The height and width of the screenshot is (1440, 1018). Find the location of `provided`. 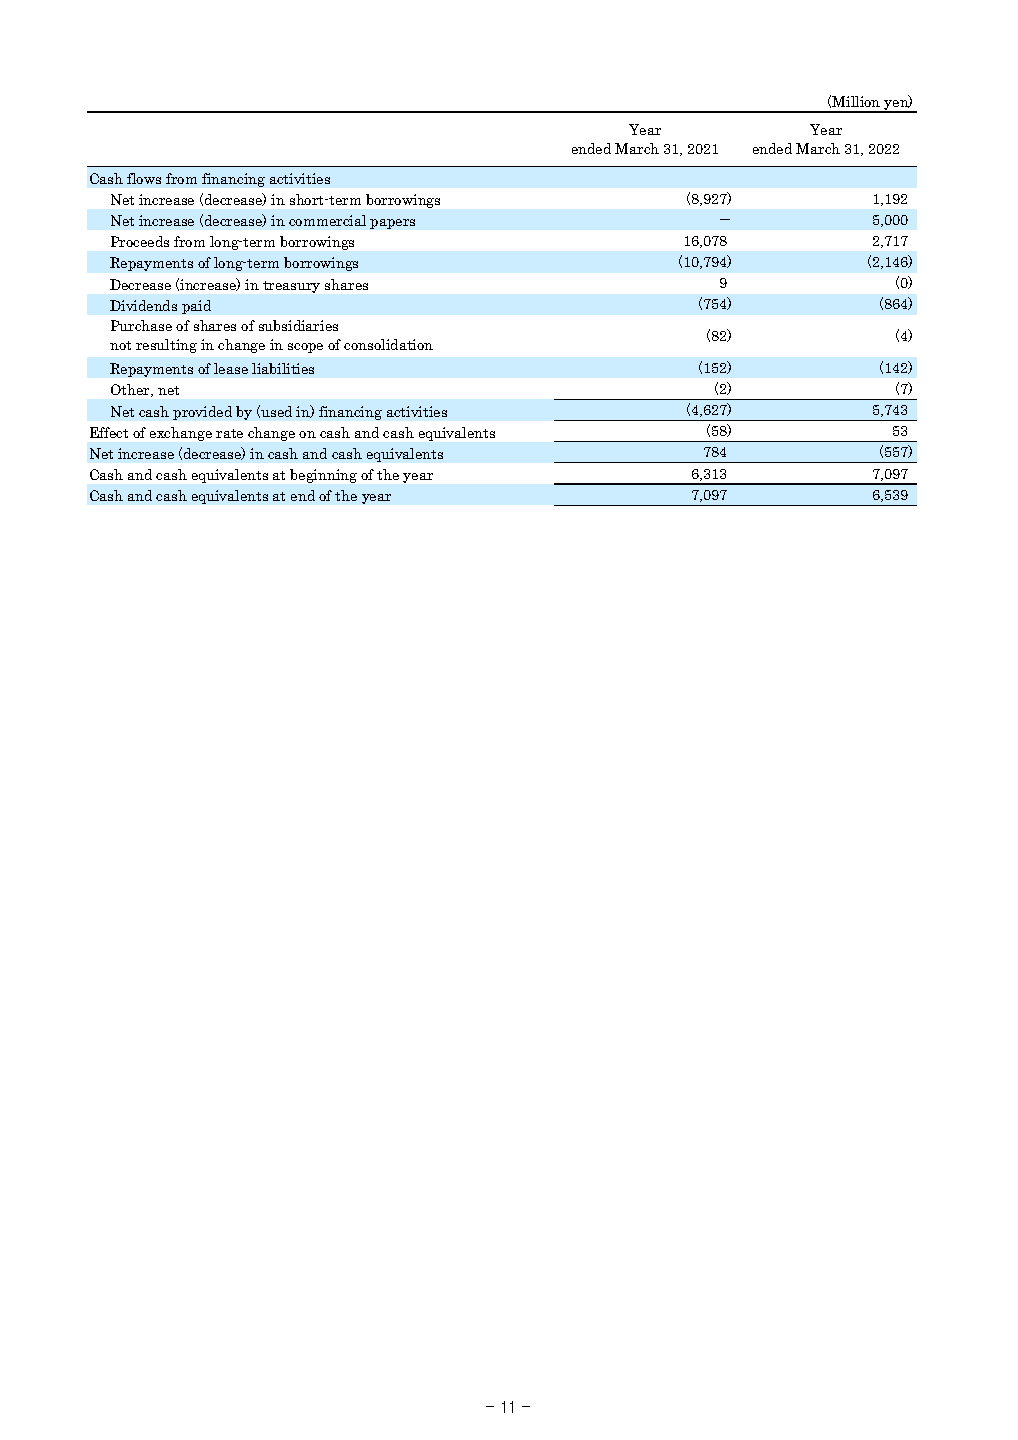

provided is located at coordinates (202, 413).
